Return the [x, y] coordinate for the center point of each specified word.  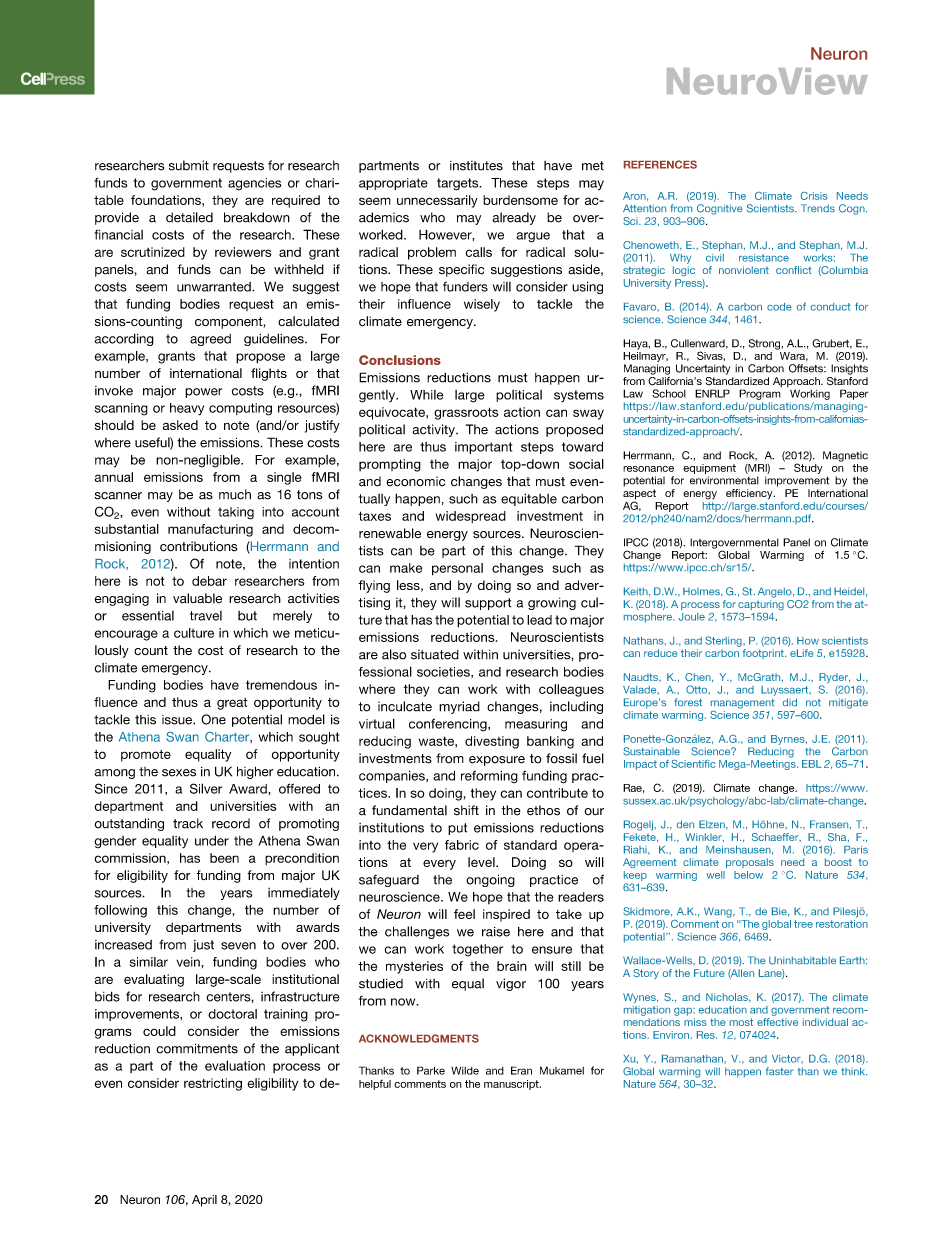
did [790, 702]
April [204, 1201]
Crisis [814, 196]
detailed [189, 217]
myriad [459, 707]
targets [459, 184]
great [232, 704]
